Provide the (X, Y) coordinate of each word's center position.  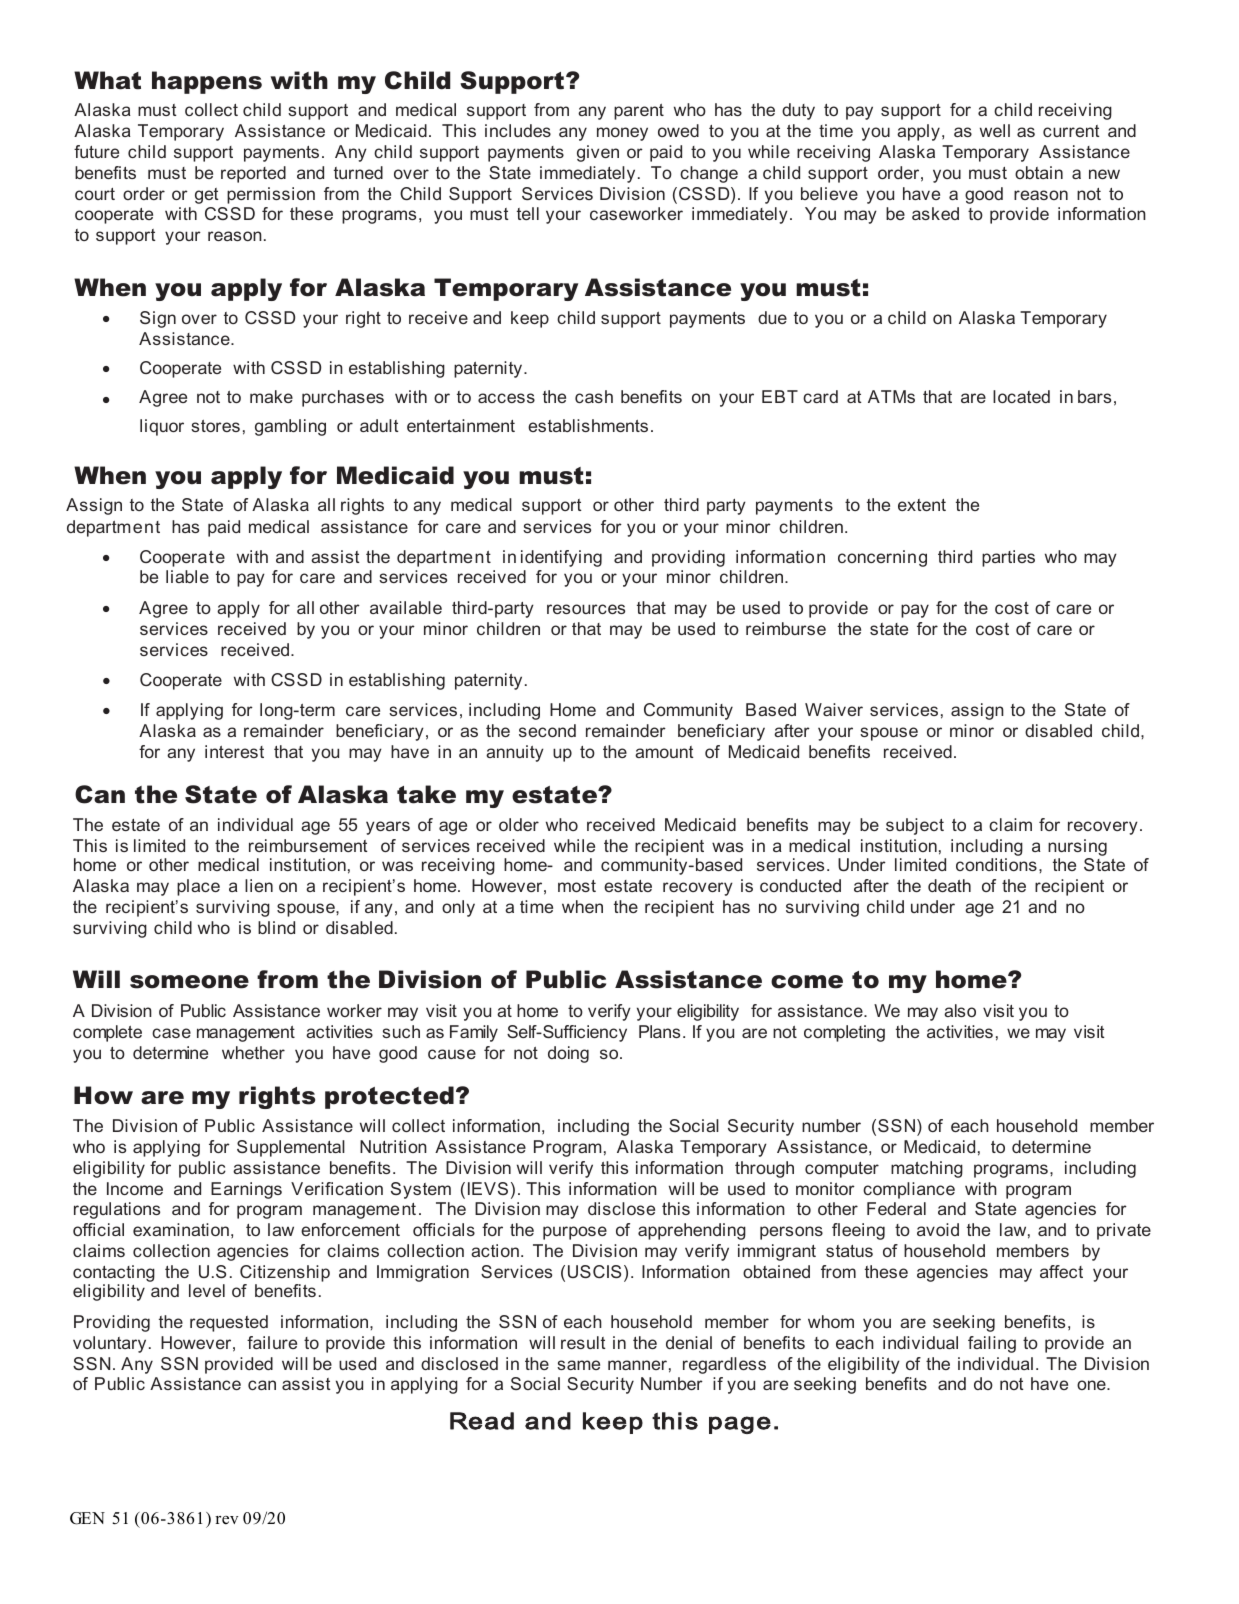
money (622, 134)
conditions (996, 864)
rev (226, 1520)
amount (664, 752)
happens (207, 82)
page (740, 1425)
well (995, 130)
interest (234, 751)
